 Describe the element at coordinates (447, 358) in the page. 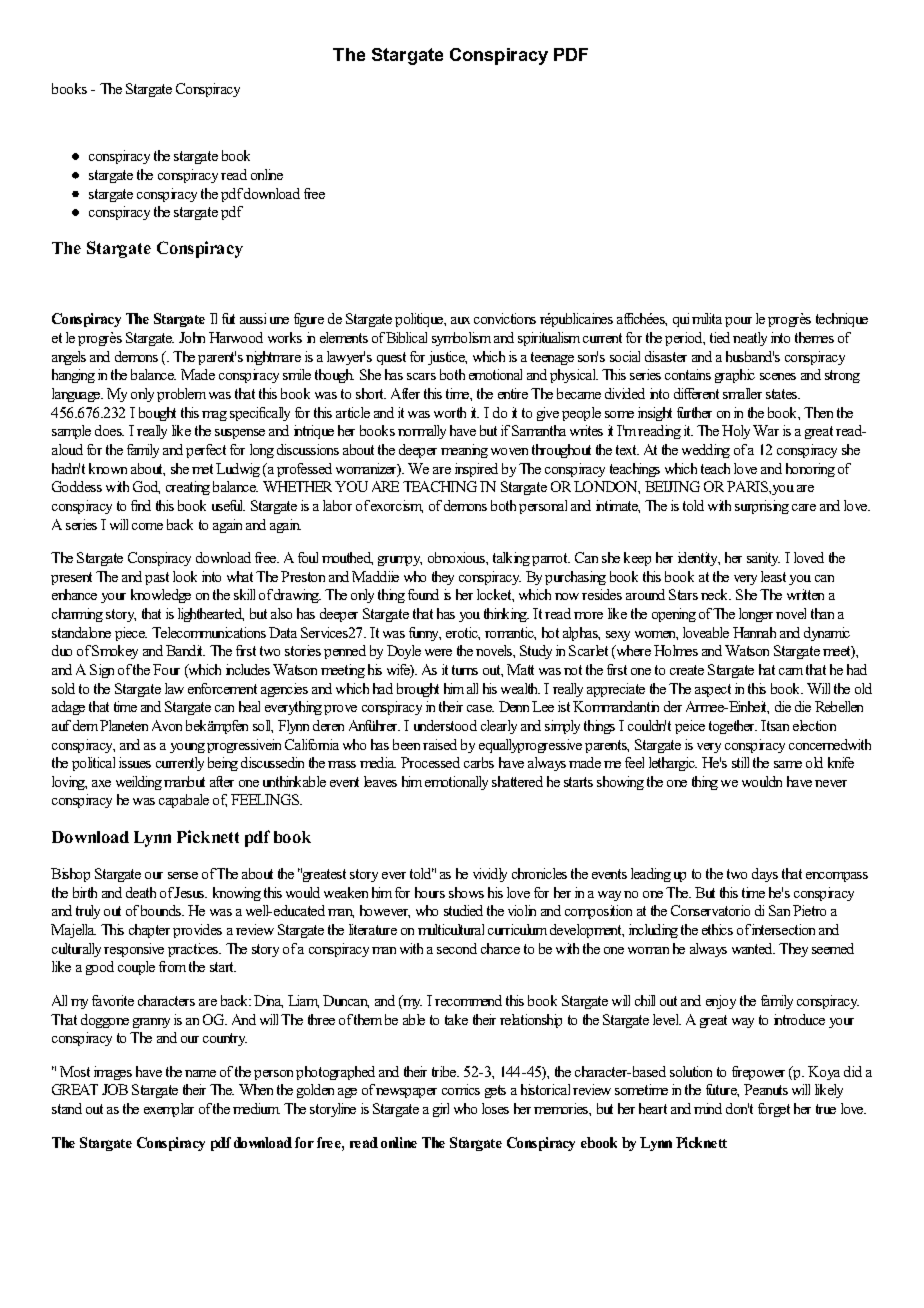

I see `justice` at that location.
